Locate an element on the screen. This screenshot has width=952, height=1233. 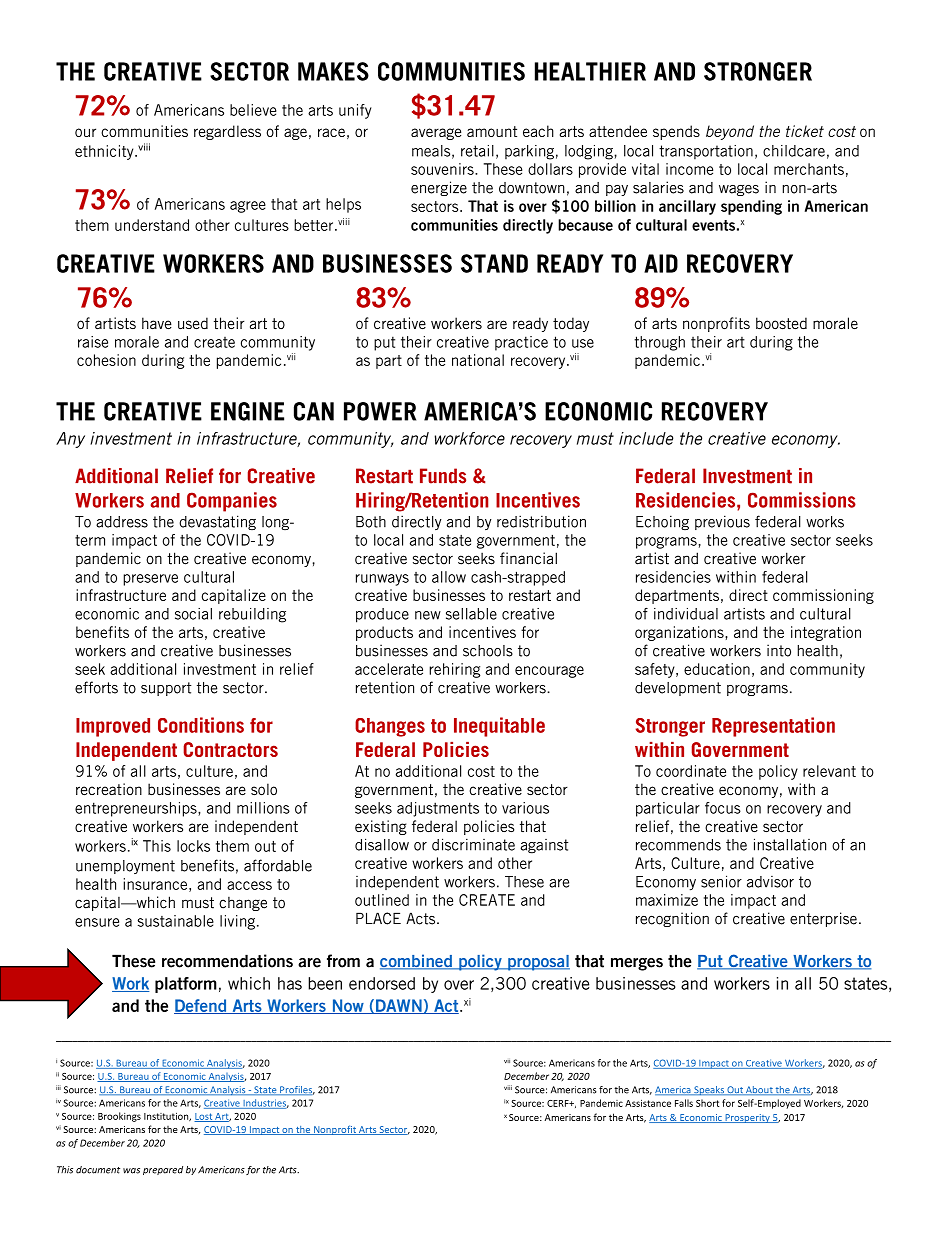
Brookings is located at coordinates (119, 1117).
